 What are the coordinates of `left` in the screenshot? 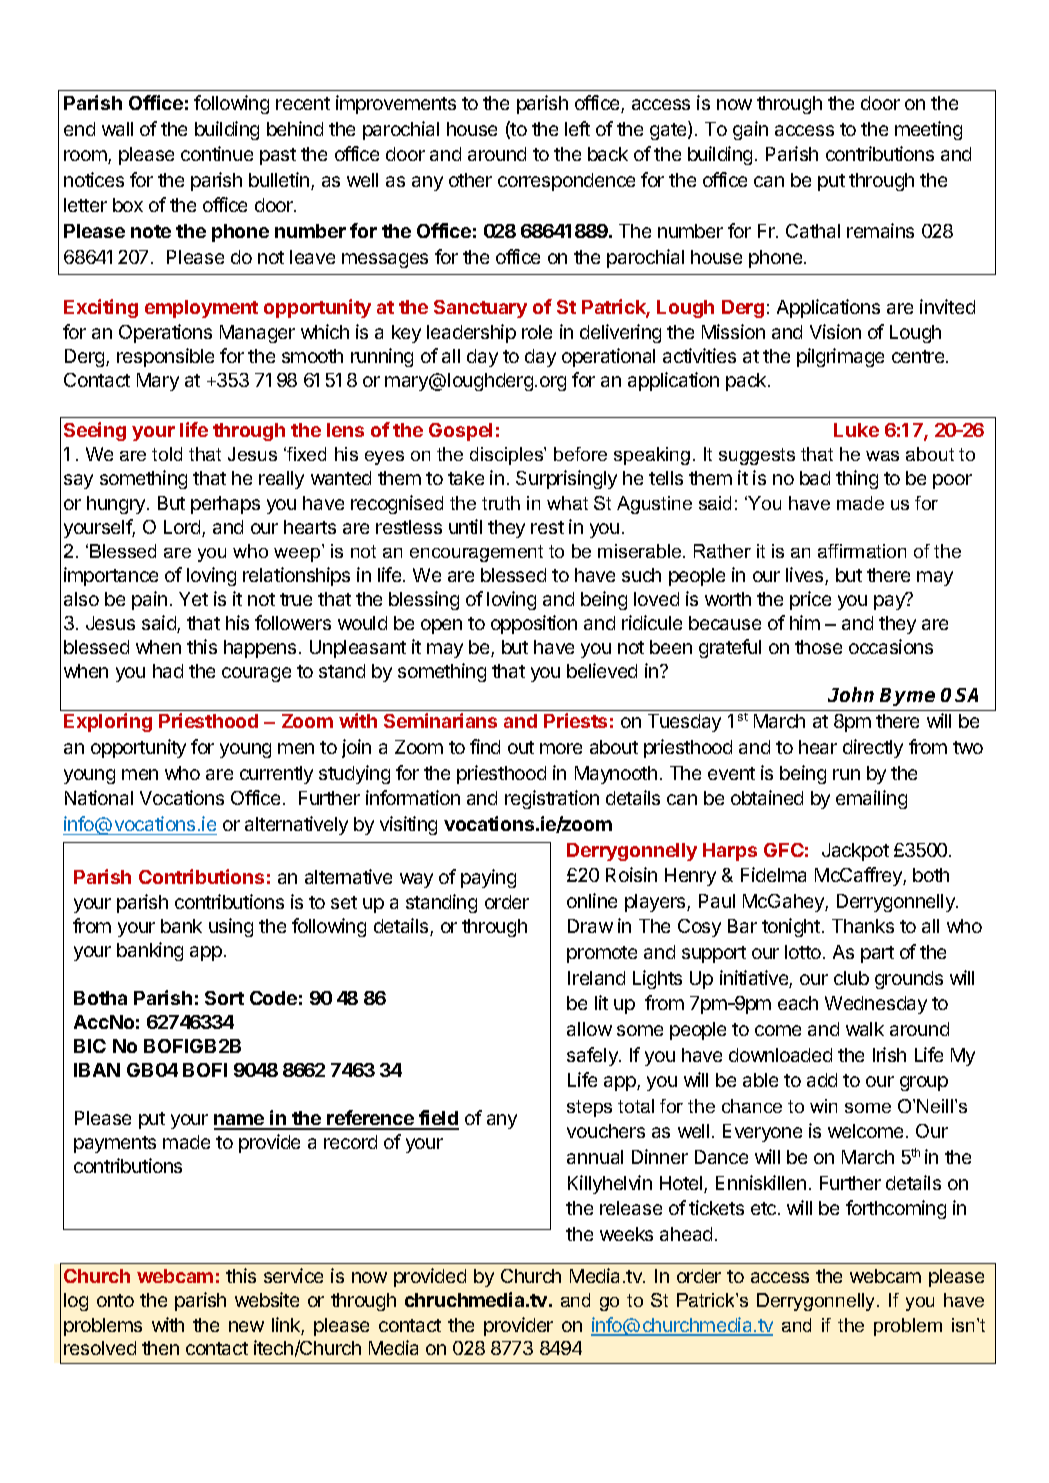 It's located at (577, 128).
